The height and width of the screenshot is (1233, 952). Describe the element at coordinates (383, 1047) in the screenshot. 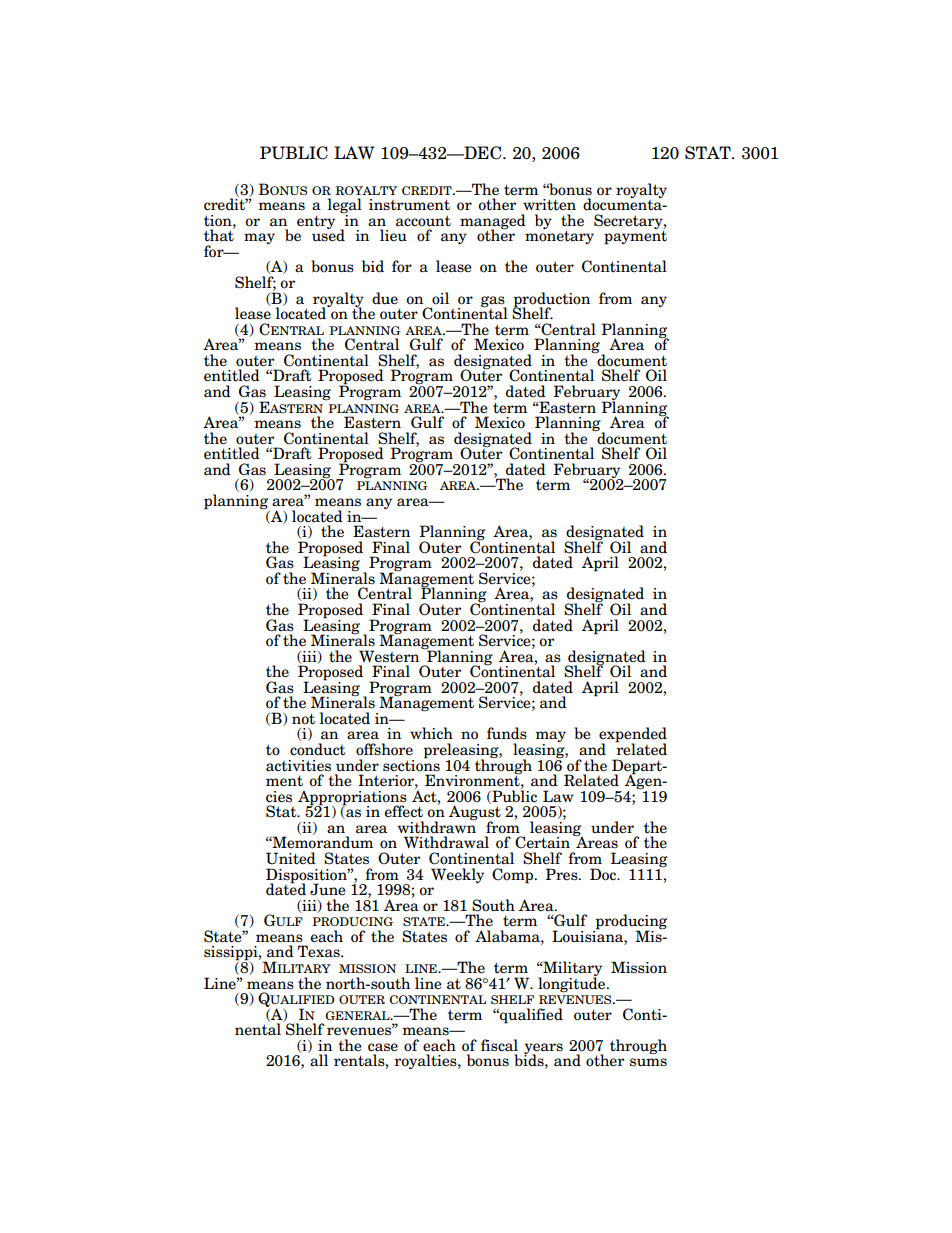

I see `case` at that location.
